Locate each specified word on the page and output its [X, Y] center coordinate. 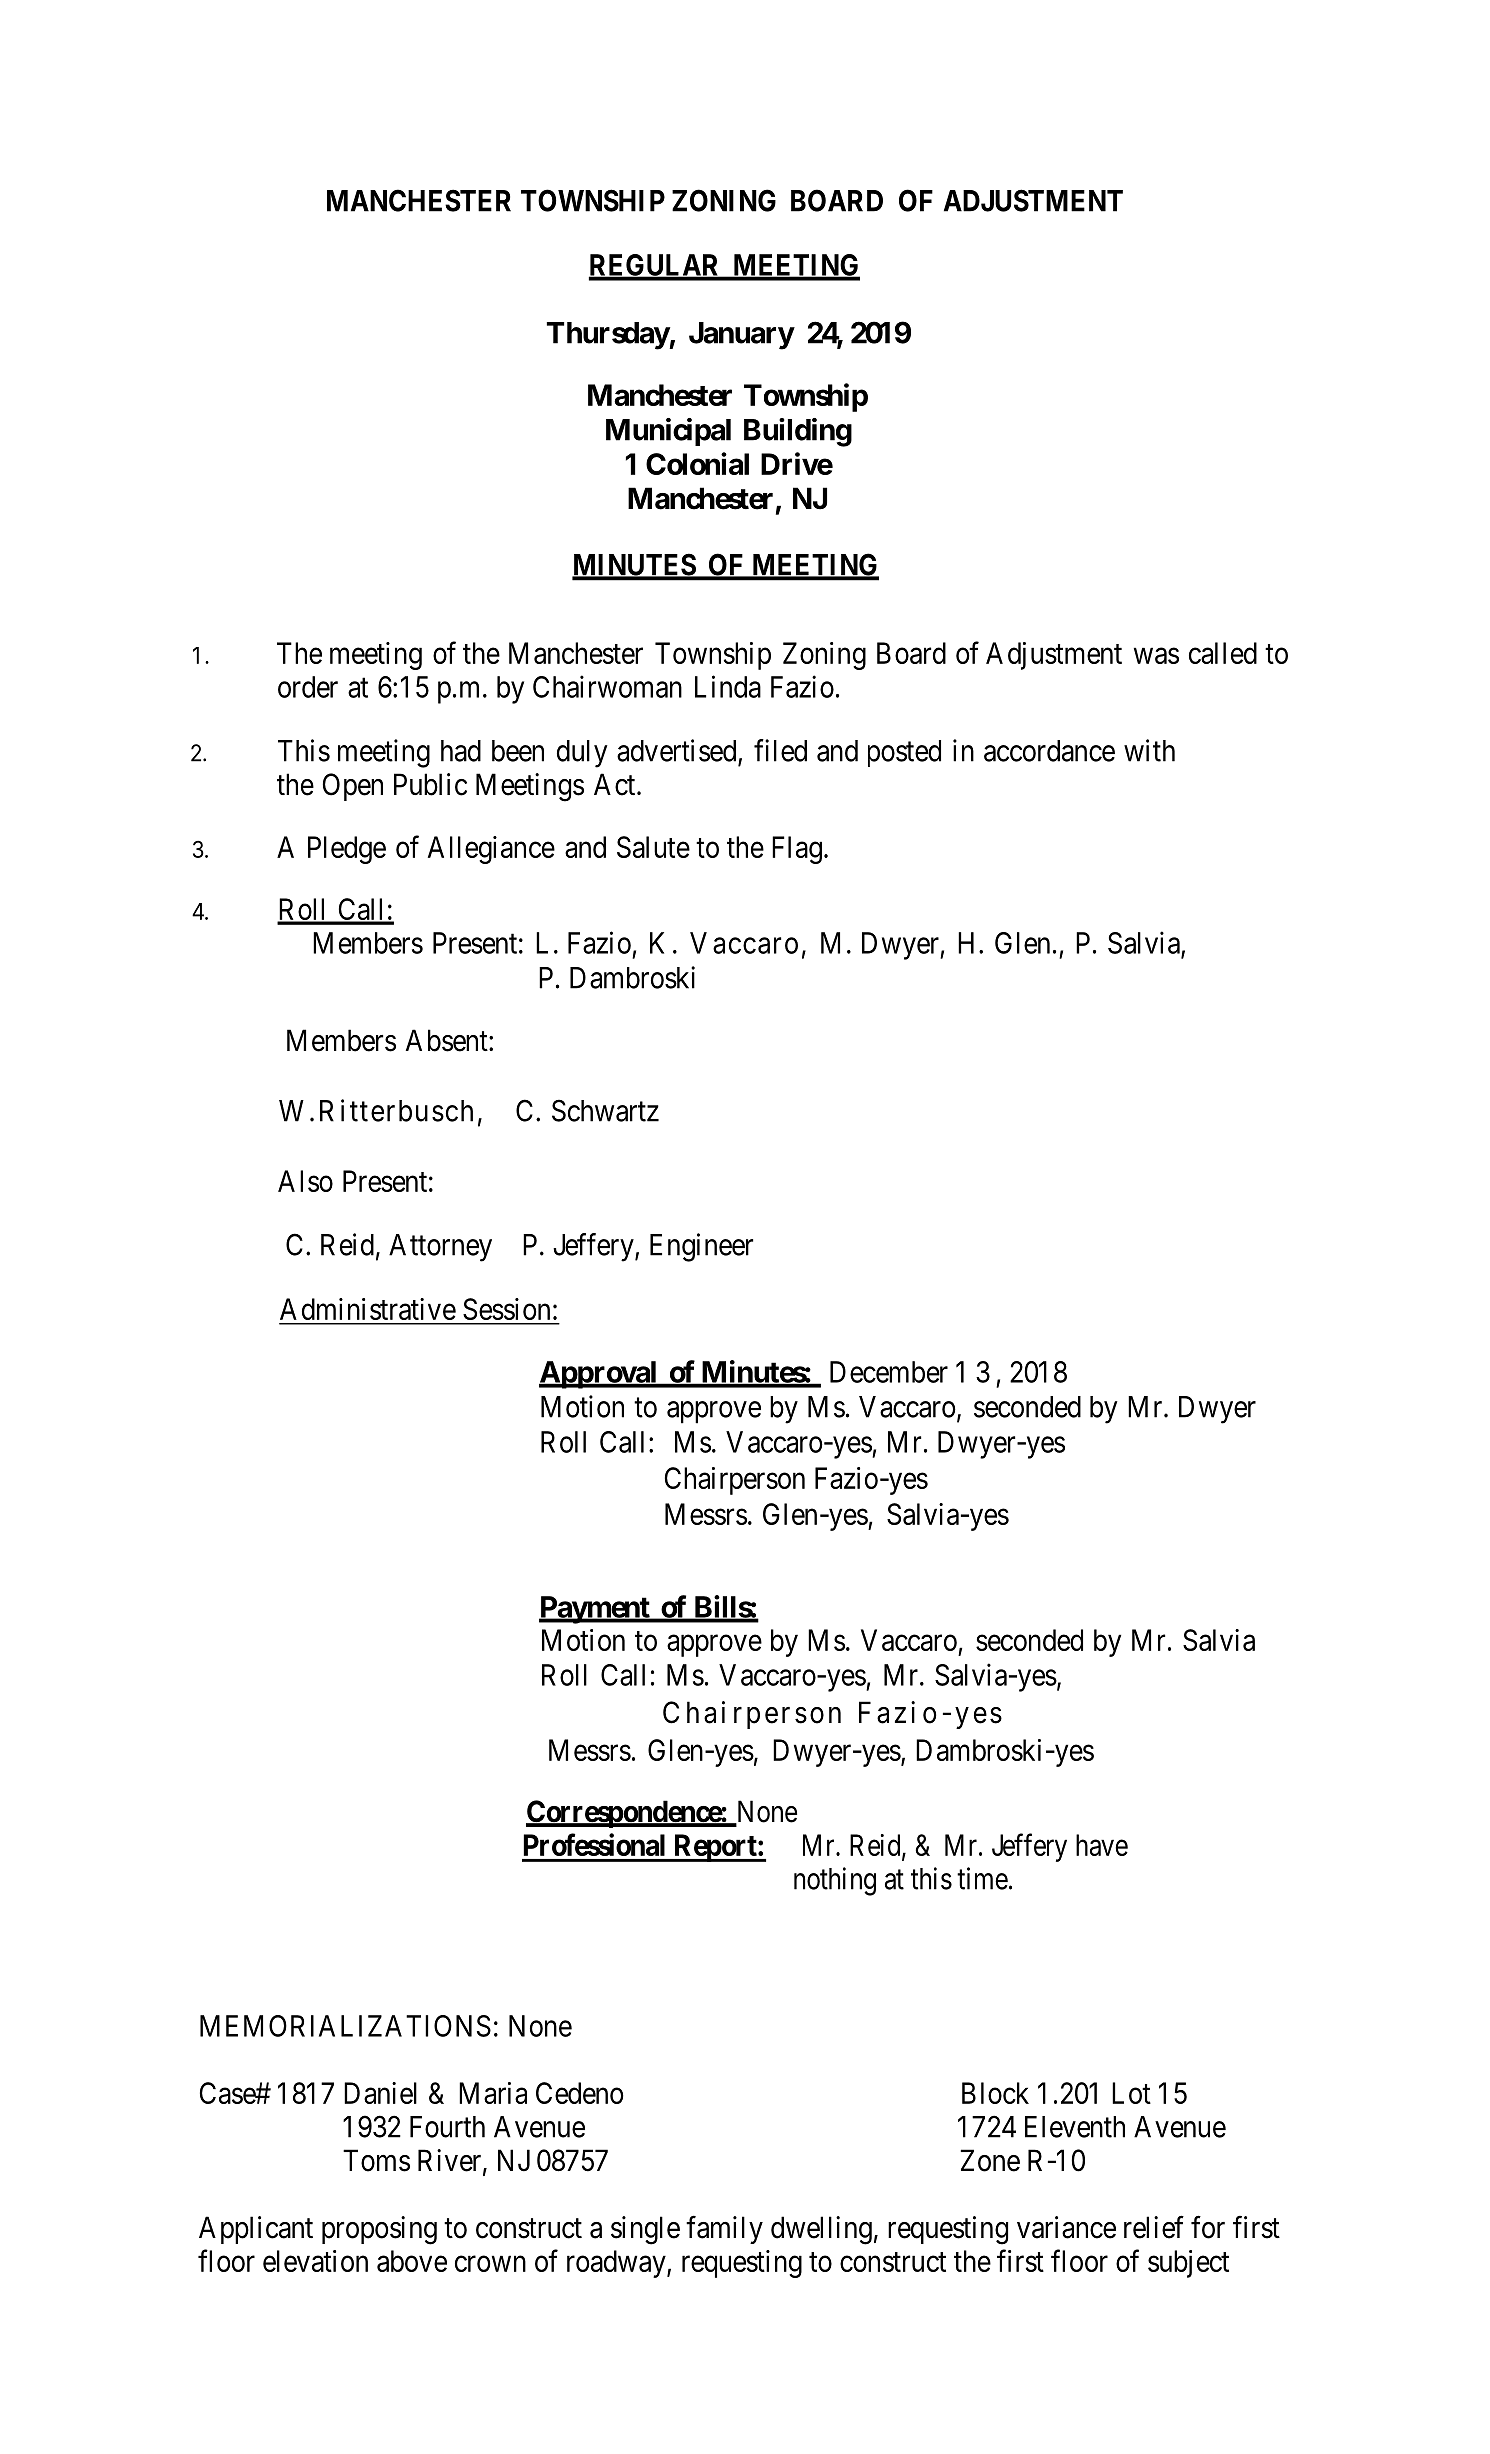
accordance [1049, 751]
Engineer [701, 1247]
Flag [797, 850]
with [1149, 750]
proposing [379, 2230]
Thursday [608, 336]
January [741, 336]
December [889, 1372]
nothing [835, 1881]
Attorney [440, 1248]
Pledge [347, 850]
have [1102, 1845]
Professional [594, 1844]
